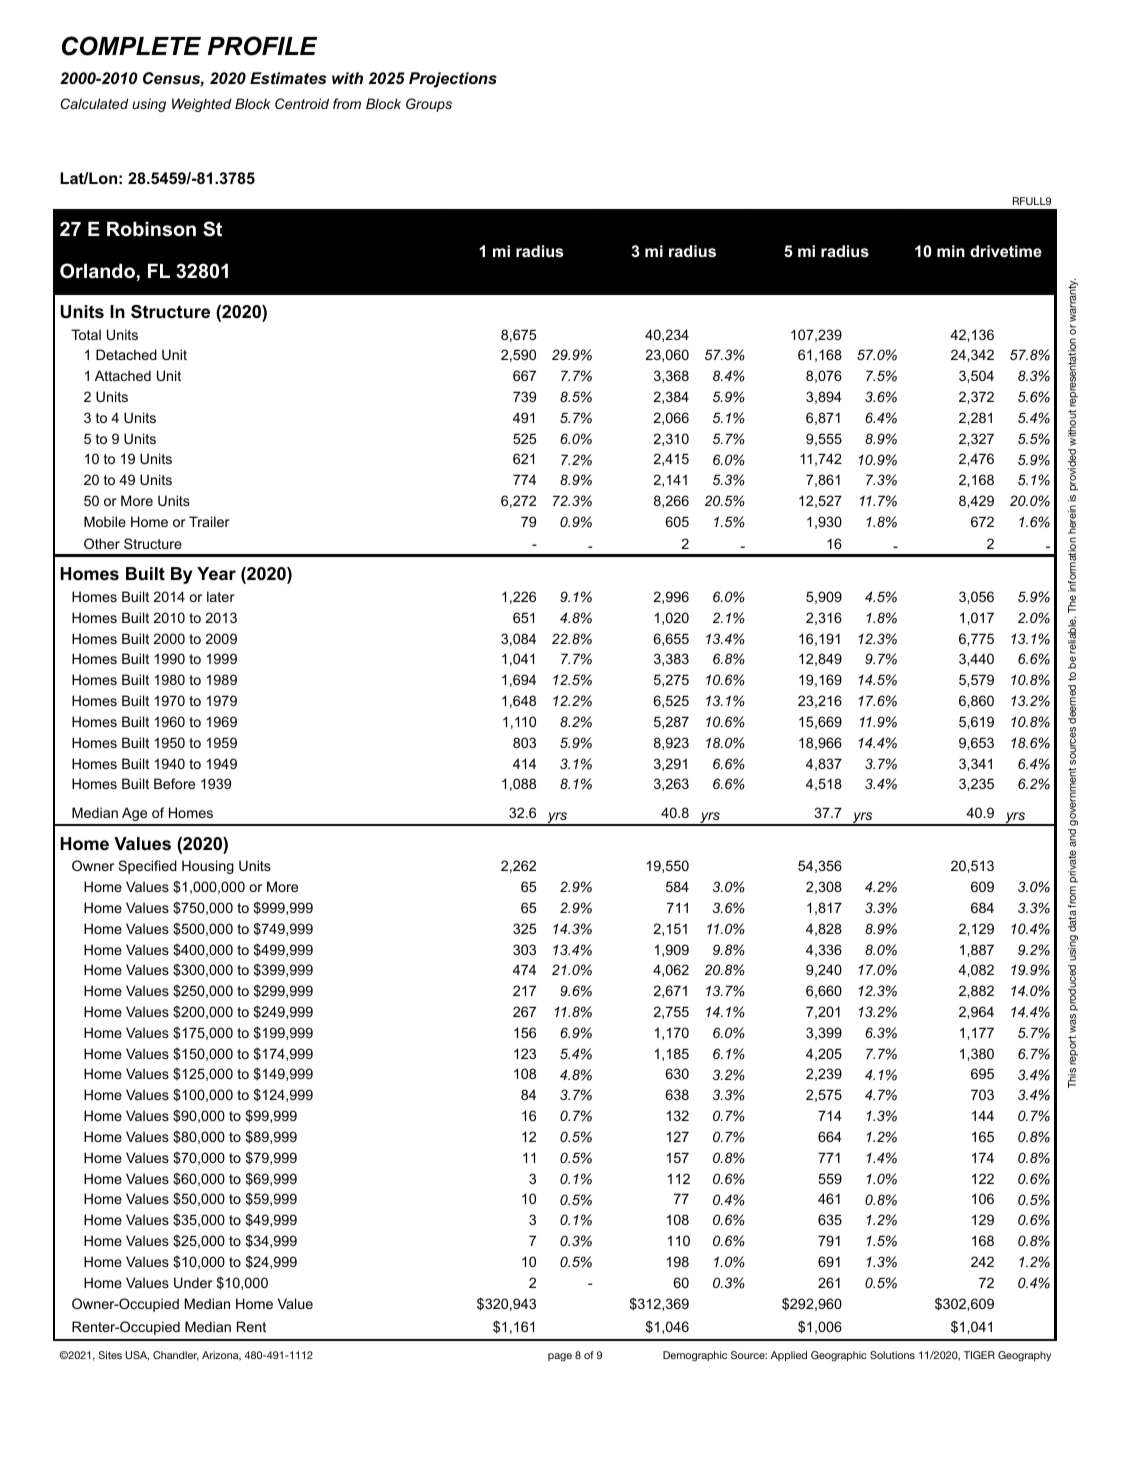  What do you see at coordinates (216, 574) in the document?
I see `Year` at bounding box center [216, 574].
